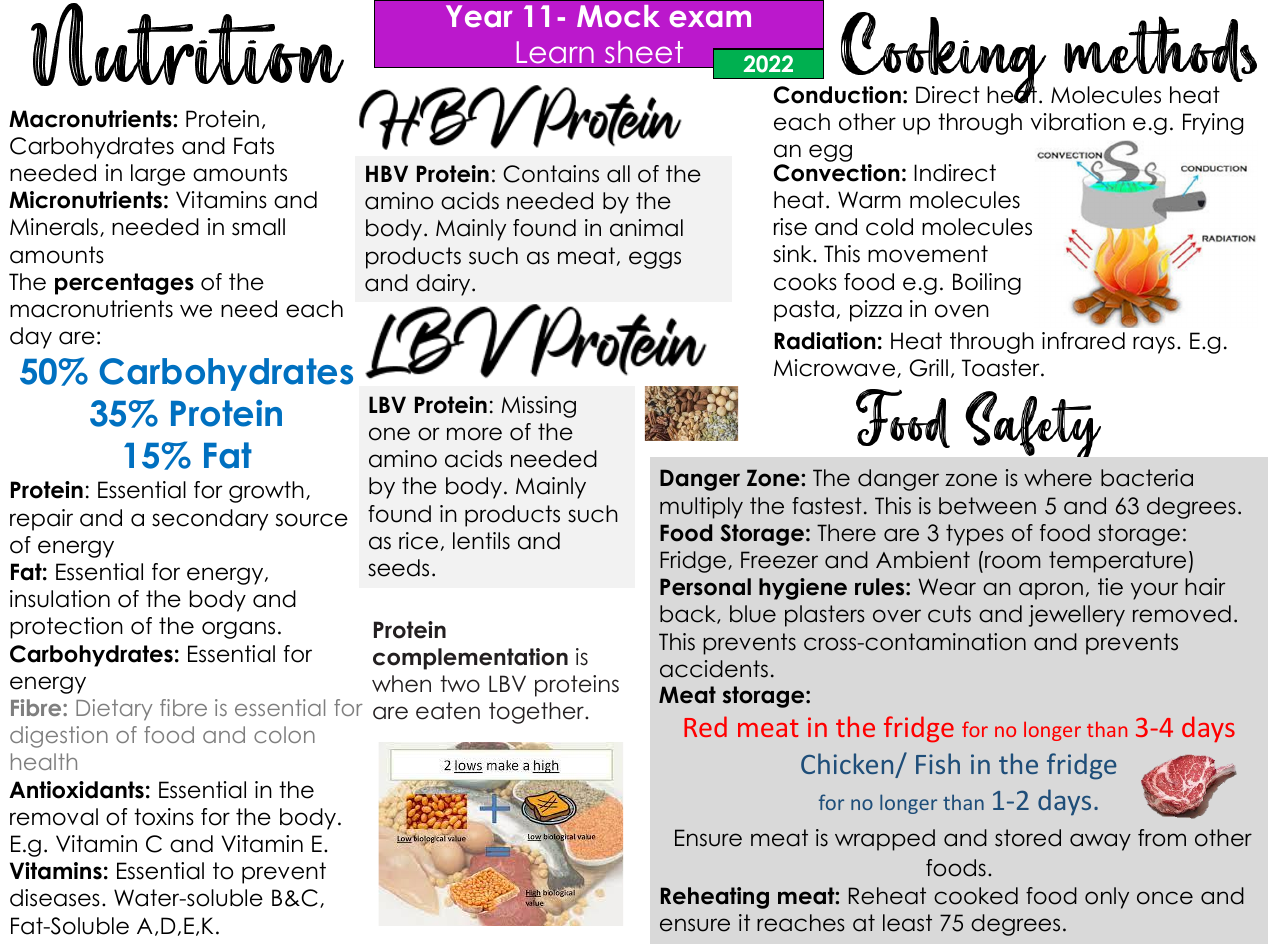  What do you see at coordinates (907, 923) in the screenshot?
I see `least` at bounding box center [907, 923].
